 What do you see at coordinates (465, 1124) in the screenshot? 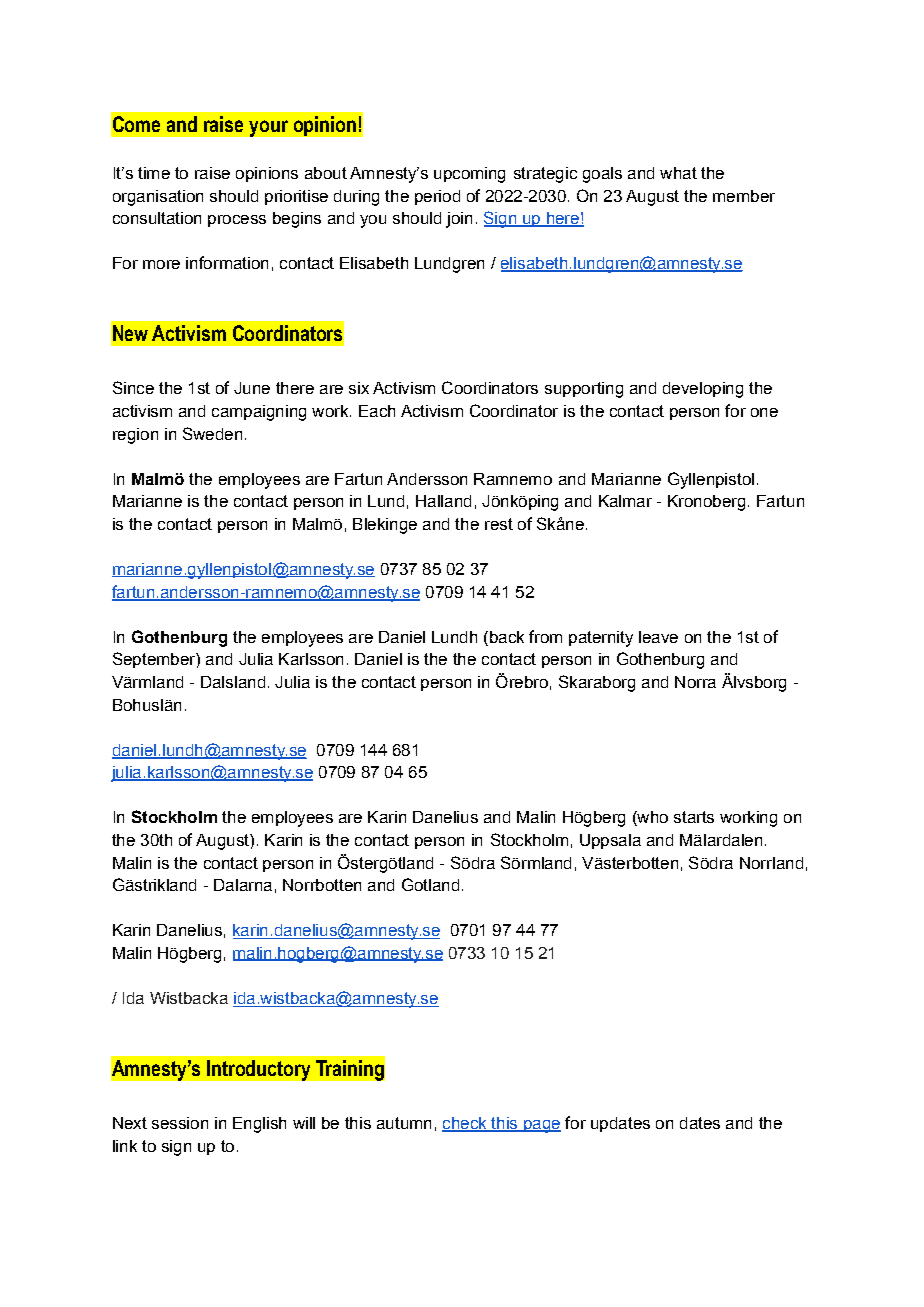
I see `check` at bounding box center [465, 1124].
